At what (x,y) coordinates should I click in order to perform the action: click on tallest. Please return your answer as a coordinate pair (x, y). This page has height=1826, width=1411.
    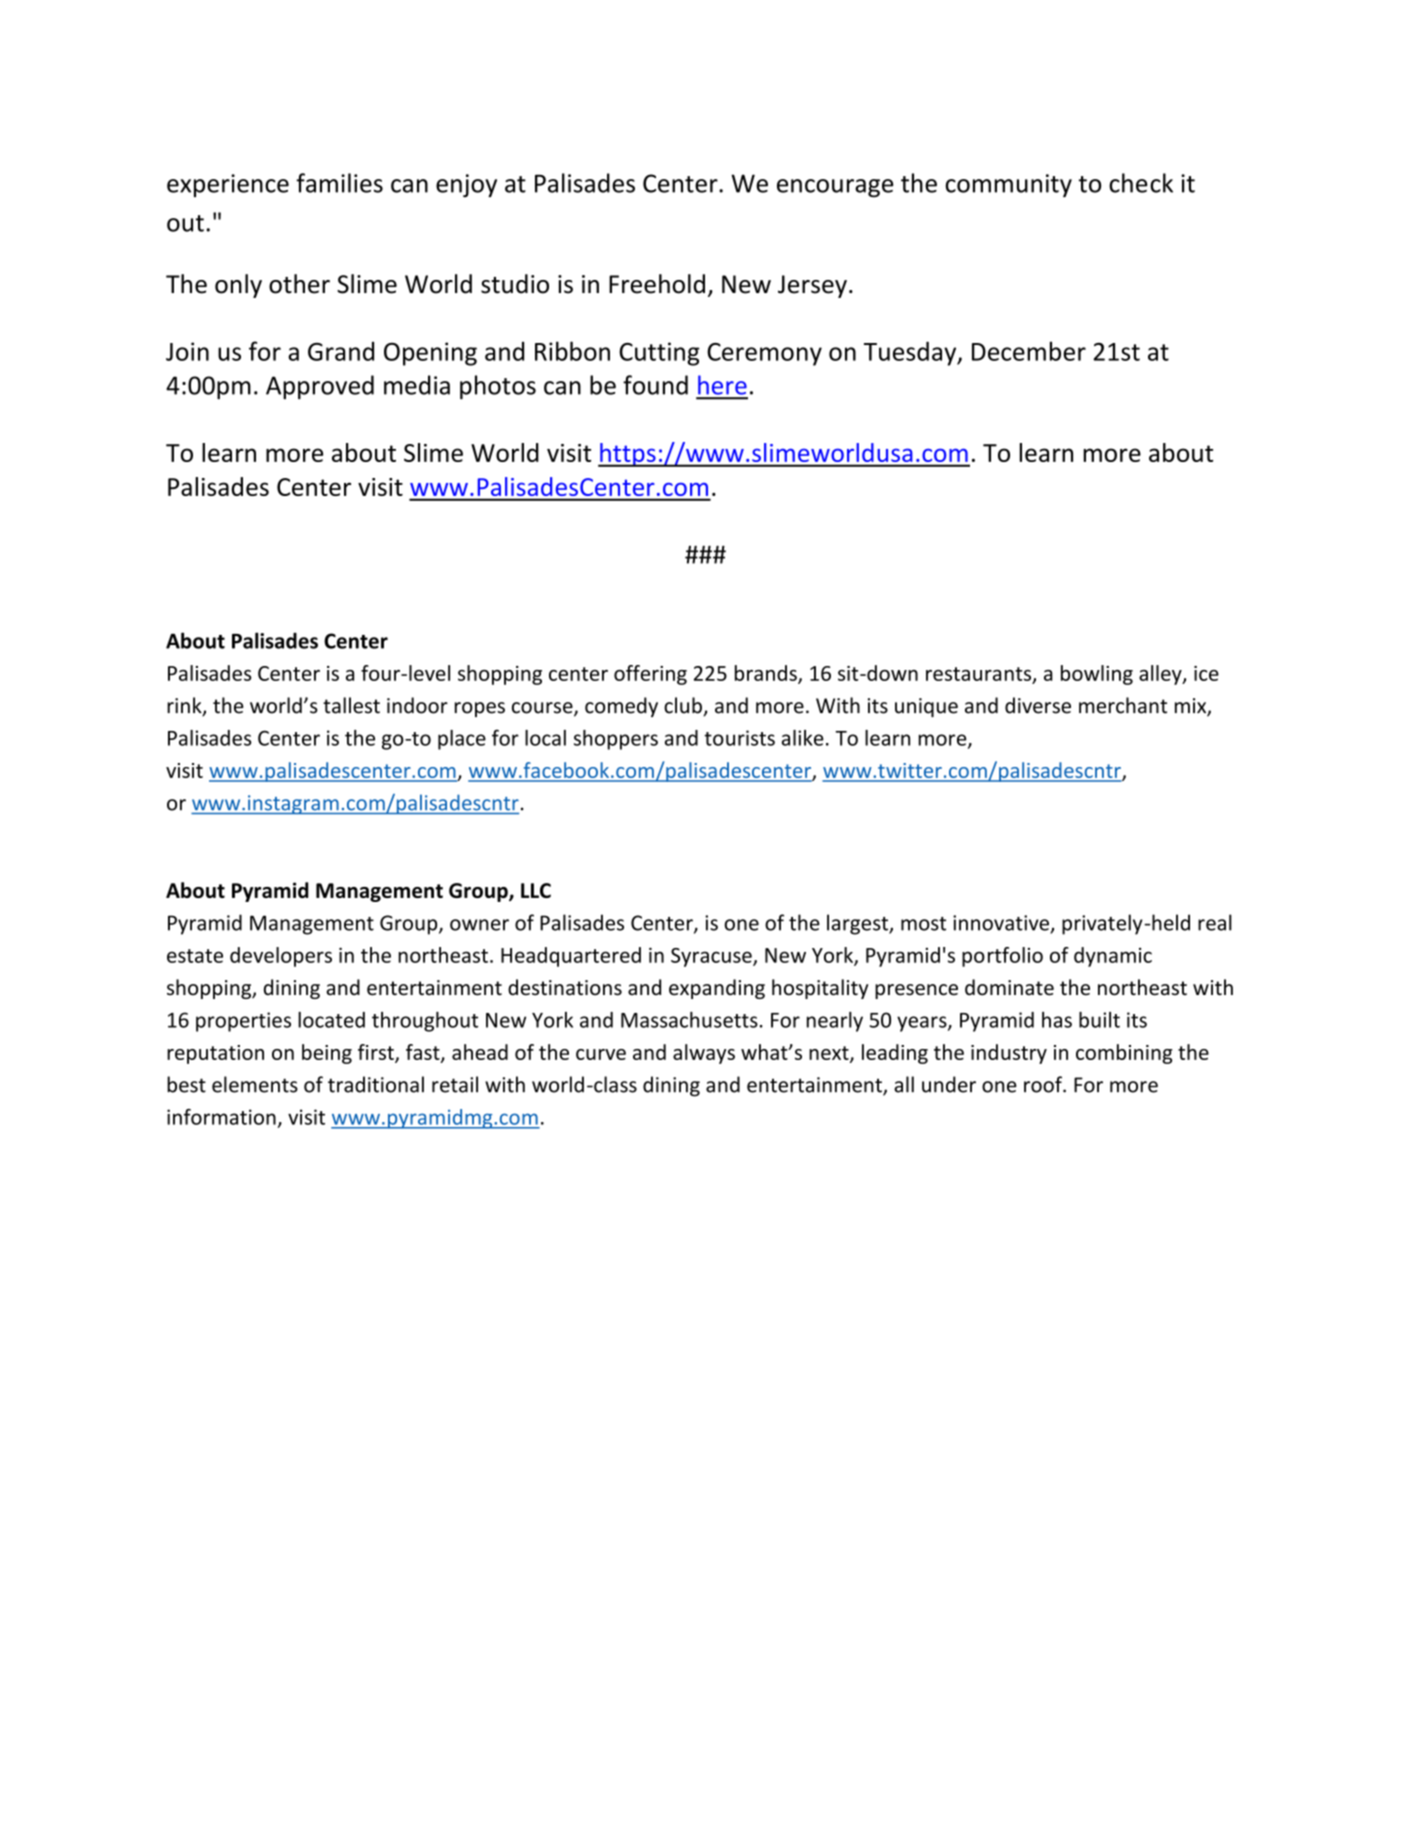
    Looking at the image, I should click on (351, 705).
